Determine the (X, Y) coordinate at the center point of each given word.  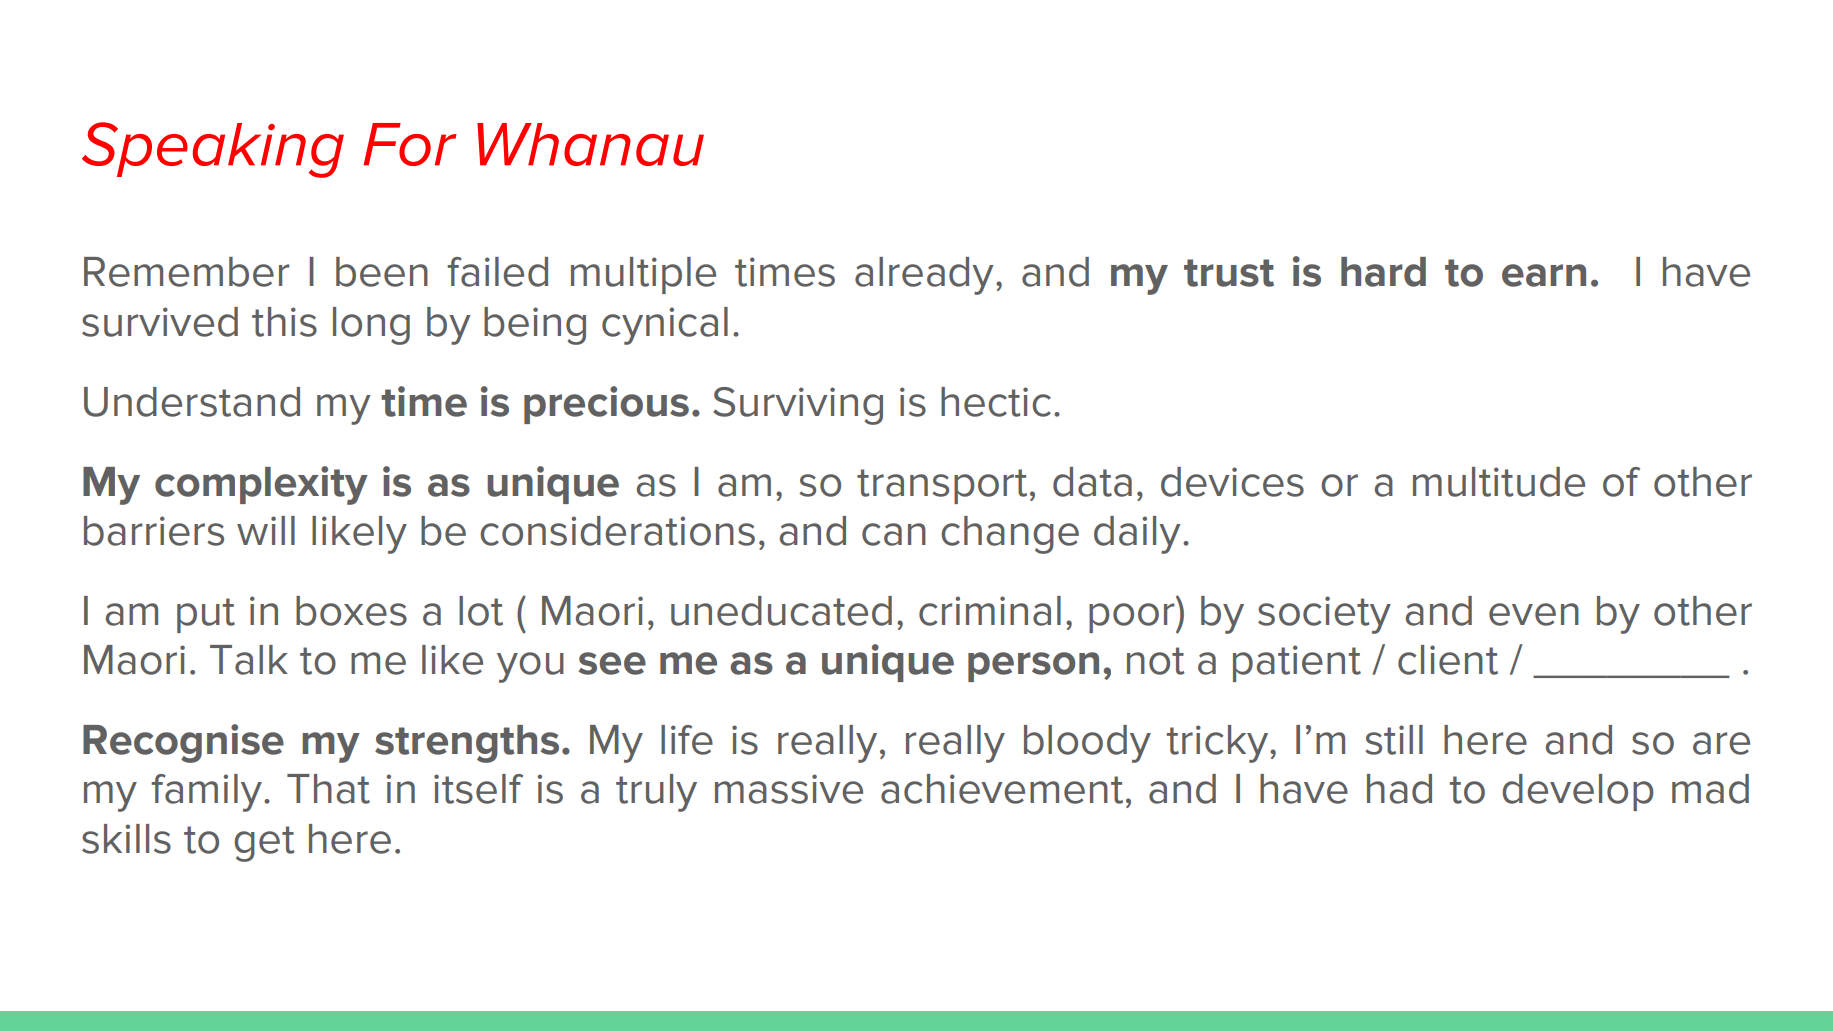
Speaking (213, 150)
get (264, 844)
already (924, 276)
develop (1577, 792)
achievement (1002, 789)
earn (1544, 275)
